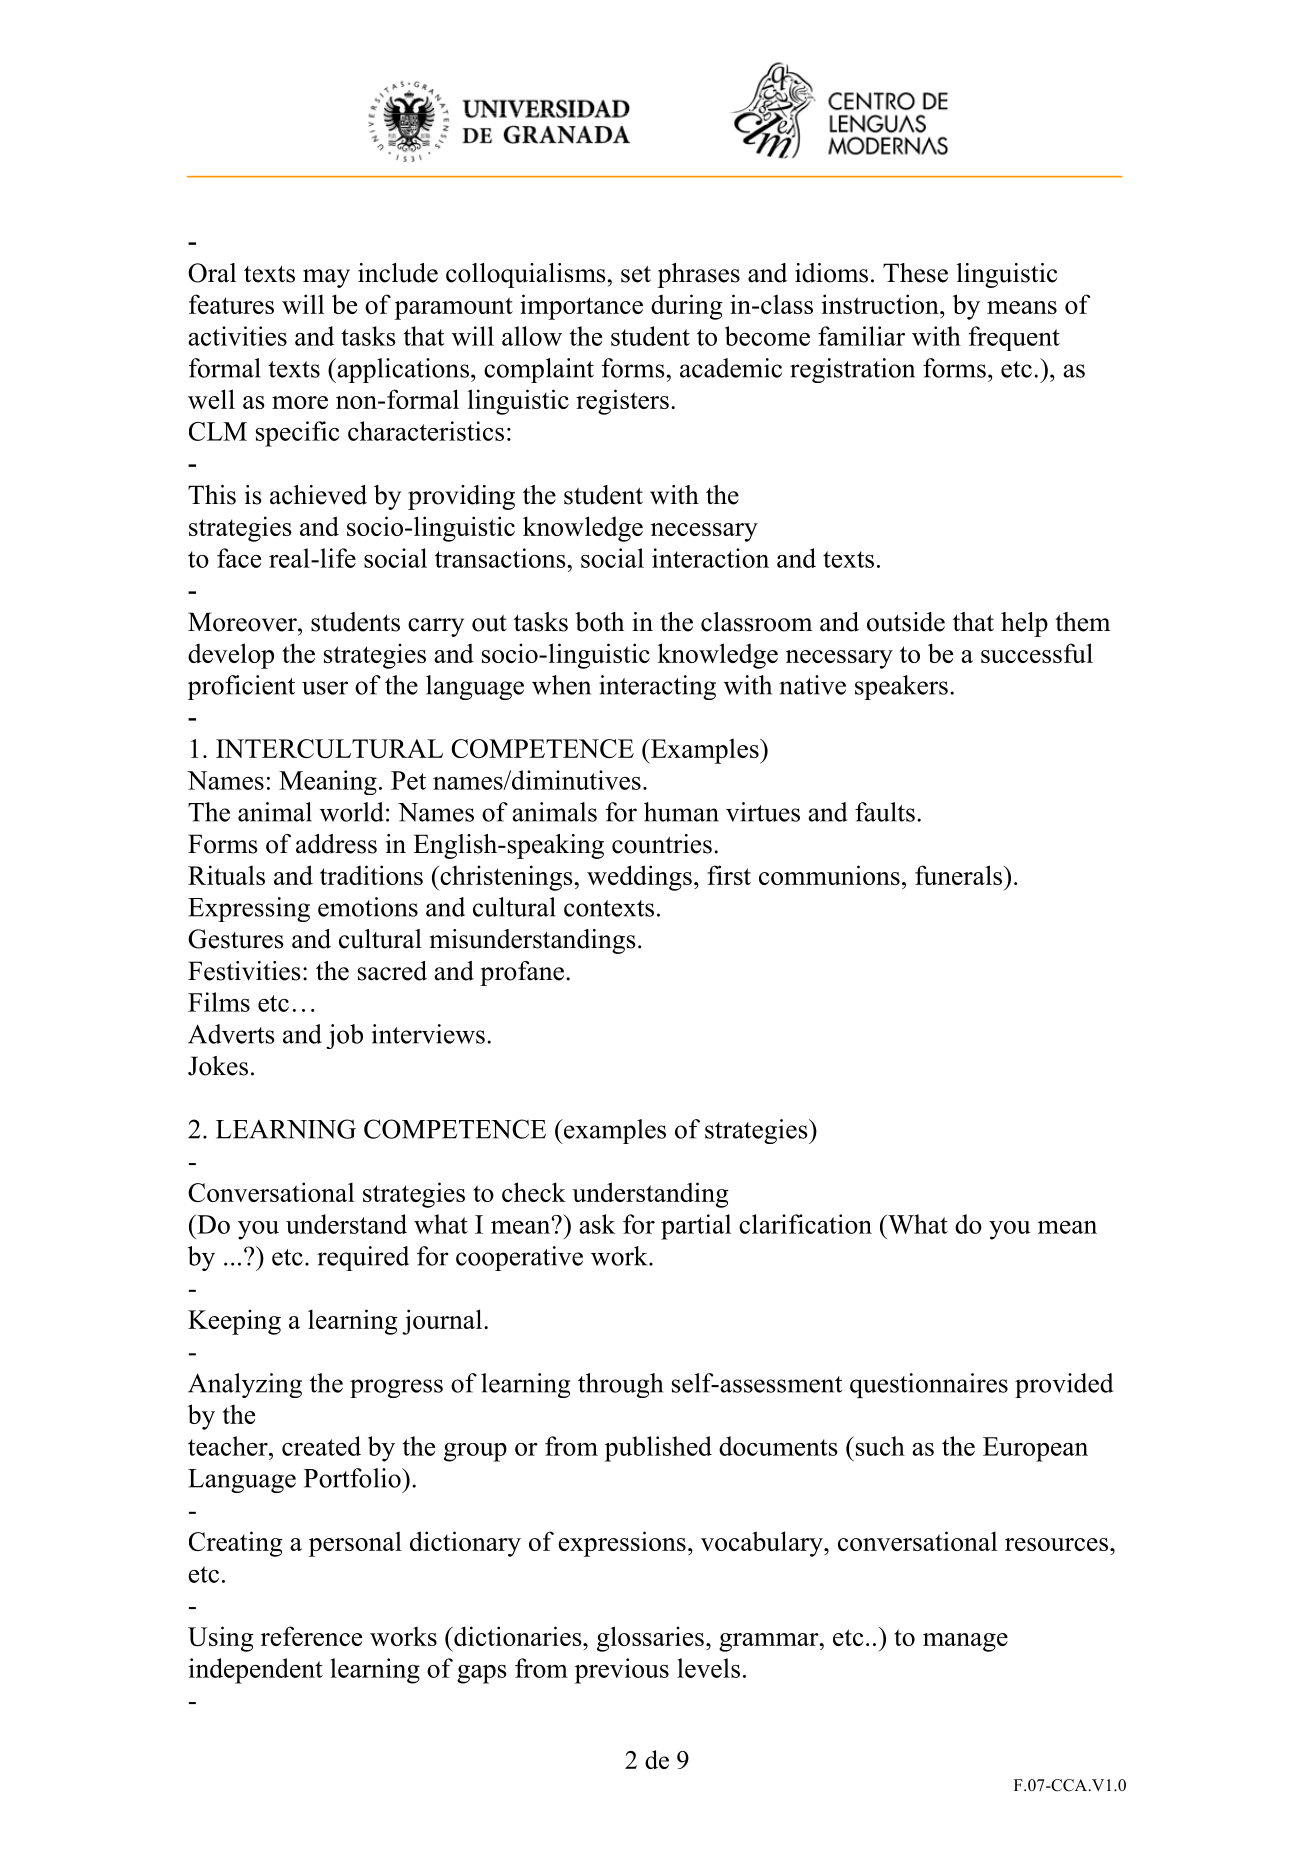 This document has width=1314, height=1858. I want to click on clarification, so click(805, 1224).
